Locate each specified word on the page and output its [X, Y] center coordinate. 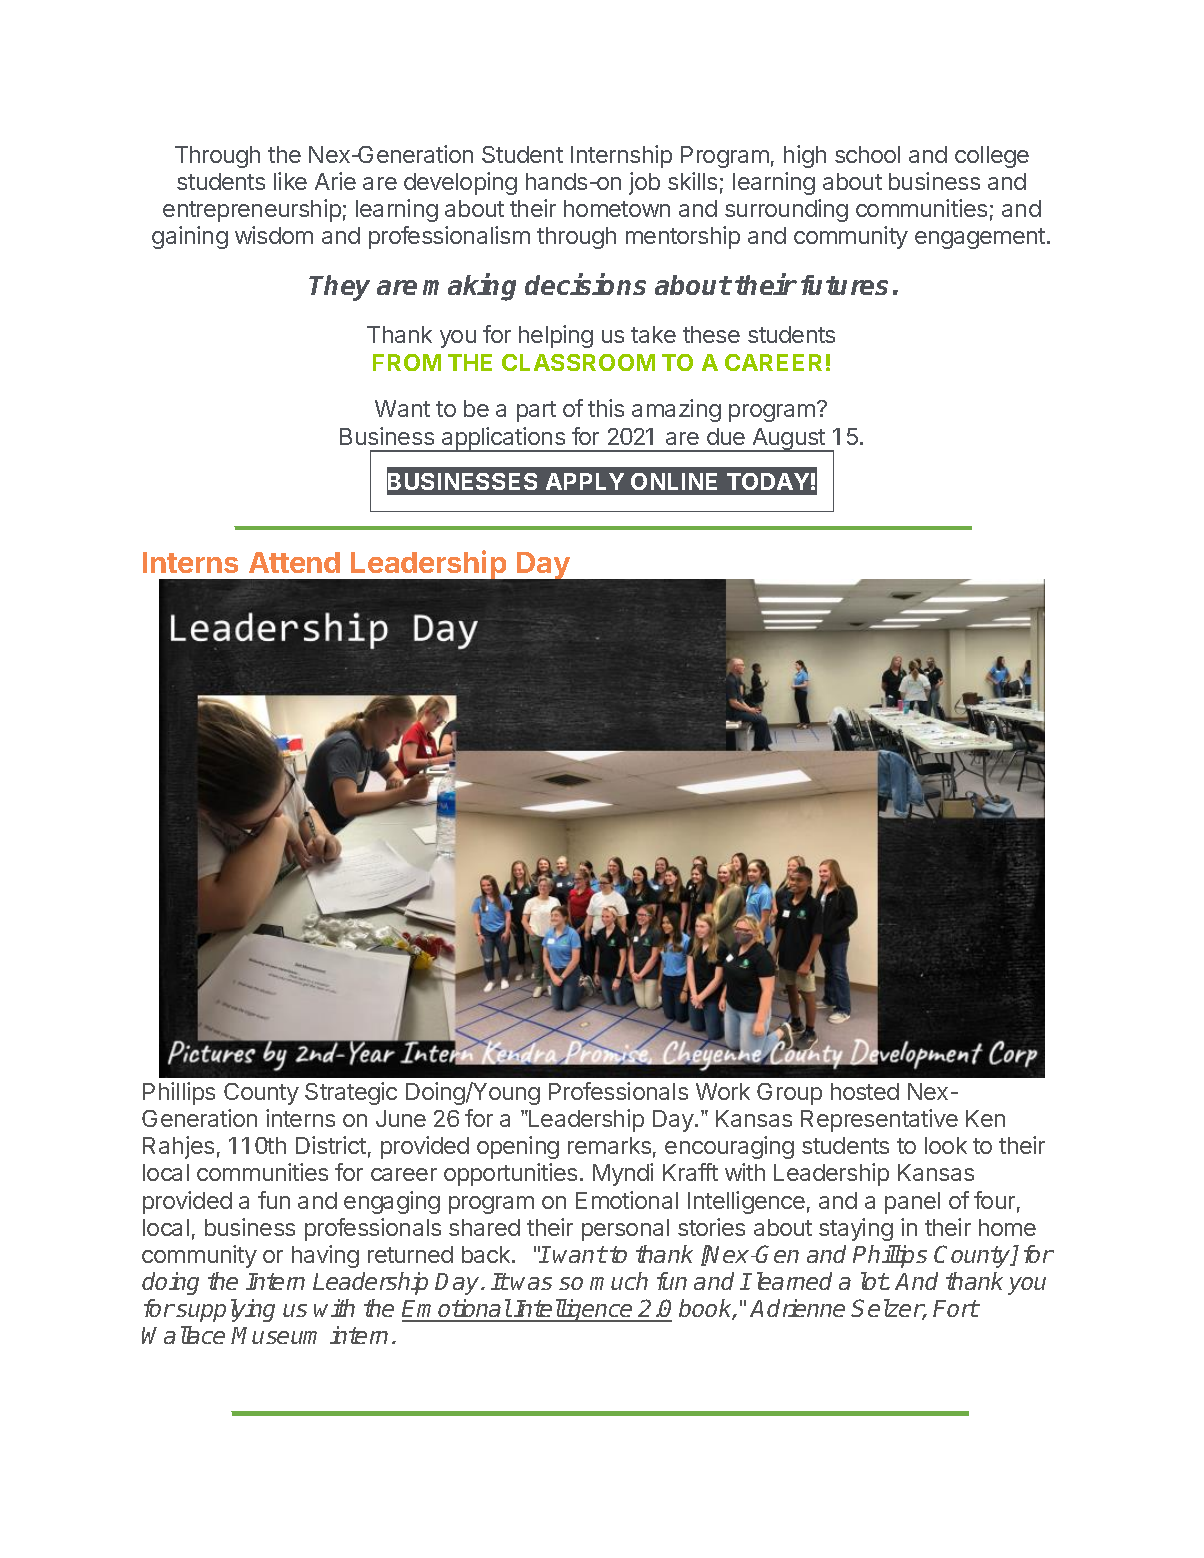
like [290, 181]
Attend [294, 562]
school [867, 154]
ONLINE [674, 481]
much [619, 1281]
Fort [956, 1308]
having [325, 1256]
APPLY [585, 481]
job [644, 183]
